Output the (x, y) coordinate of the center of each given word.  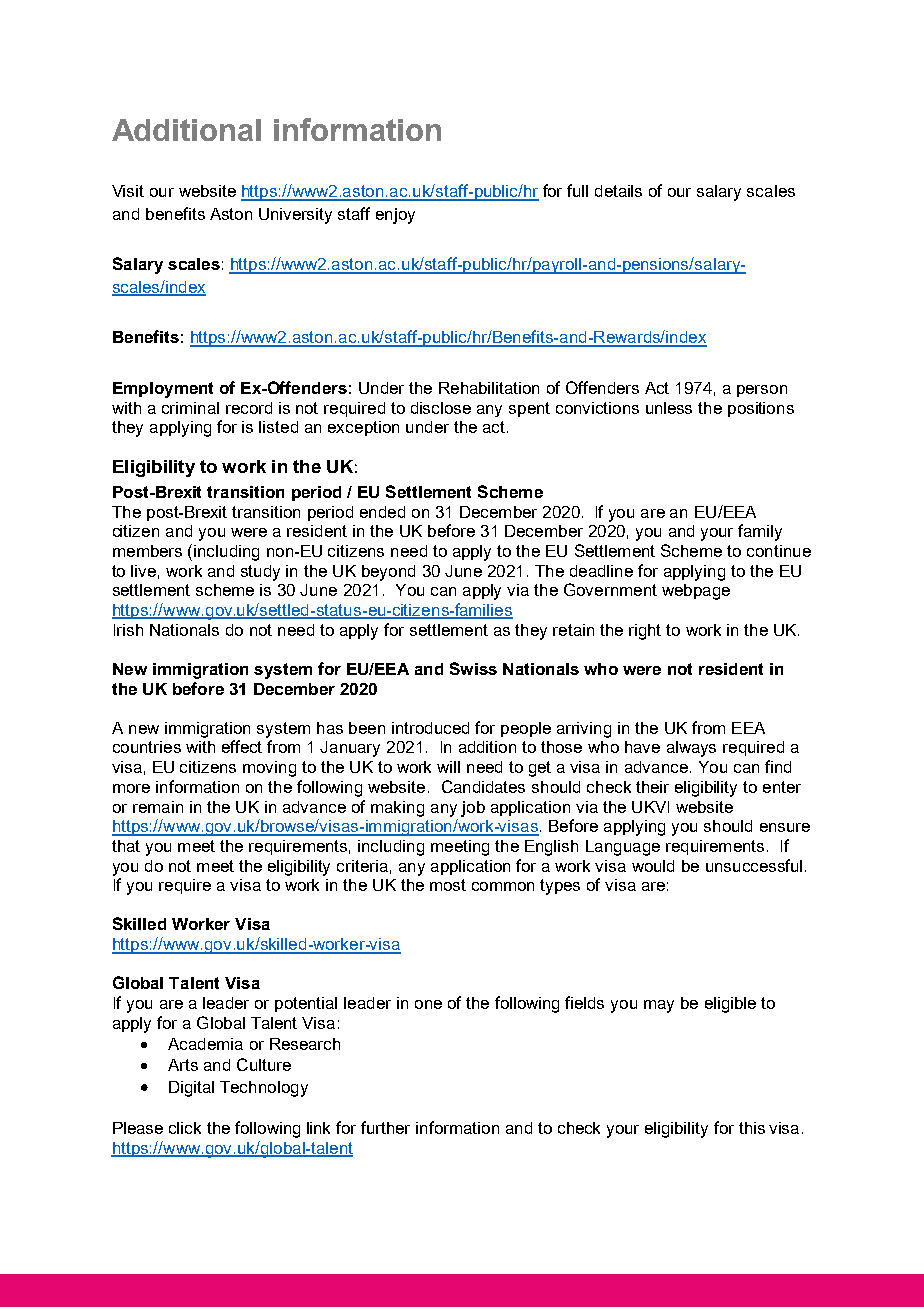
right (645, 632)
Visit (128, 191)
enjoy (395, 216)
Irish (128, 630)
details (618, 191)
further (385, 1127)
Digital (191, 1089)
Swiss (473, 668)
